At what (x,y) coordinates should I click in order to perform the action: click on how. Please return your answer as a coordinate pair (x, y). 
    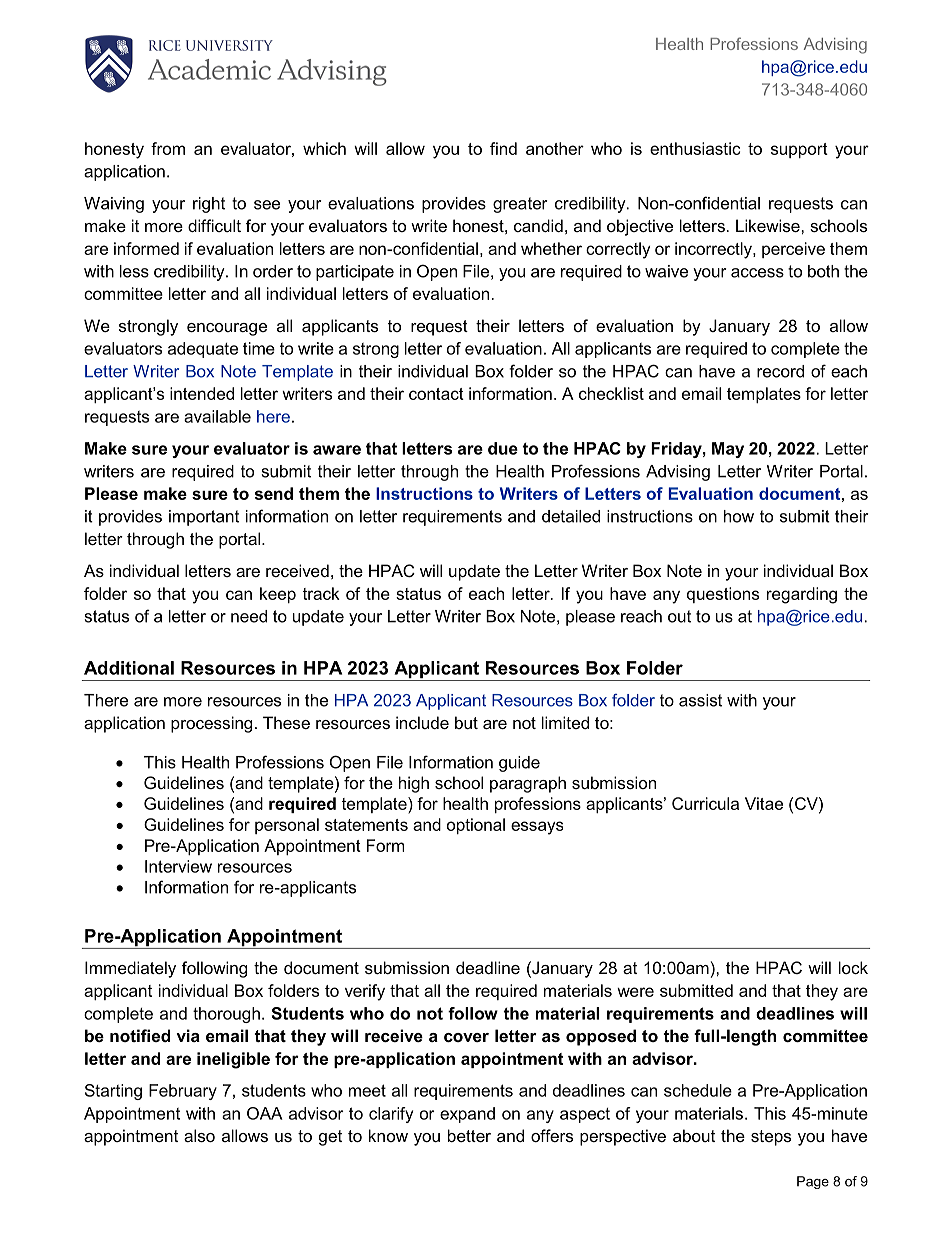
    Looking at the image, I should click on (739, 516).
